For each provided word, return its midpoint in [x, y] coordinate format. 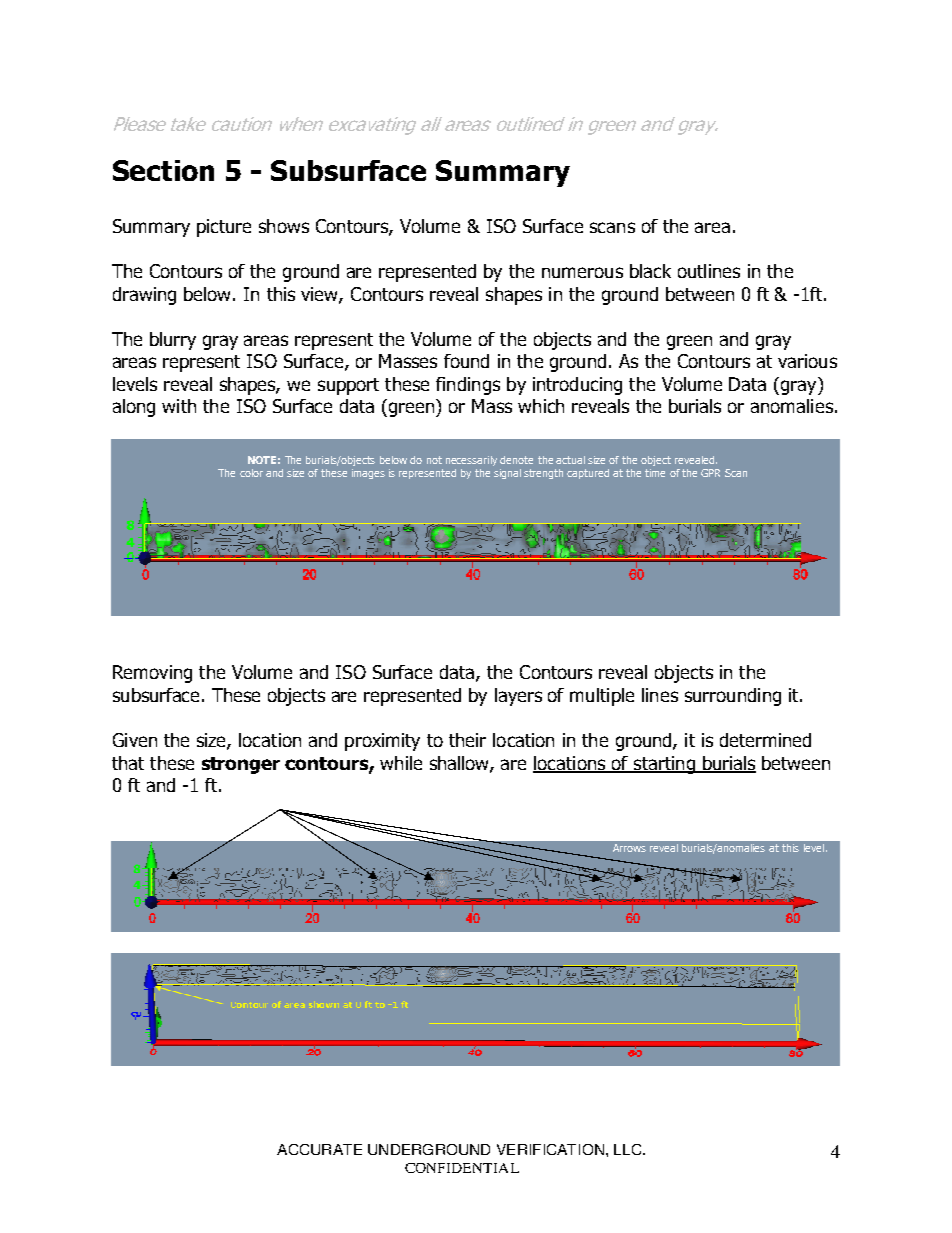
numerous [582, 272]
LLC [629, 1149]
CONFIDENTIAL [462, 1168]
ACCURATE [319, 1149]
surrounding [733, 697]
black [650, 271]
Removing [152, 674]
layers [518, 697]
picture [224, 228]
